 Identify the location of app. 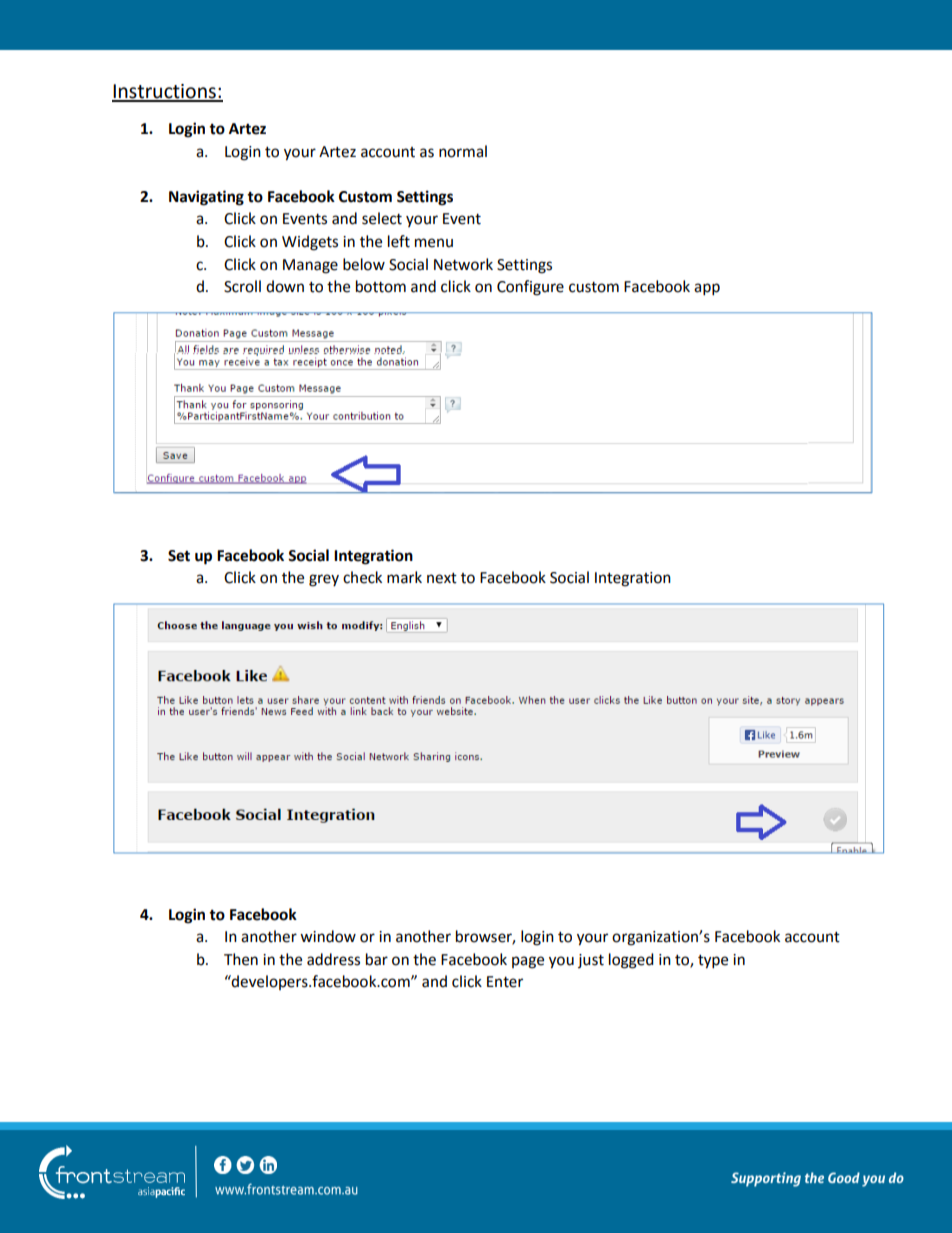
(707, 289).
